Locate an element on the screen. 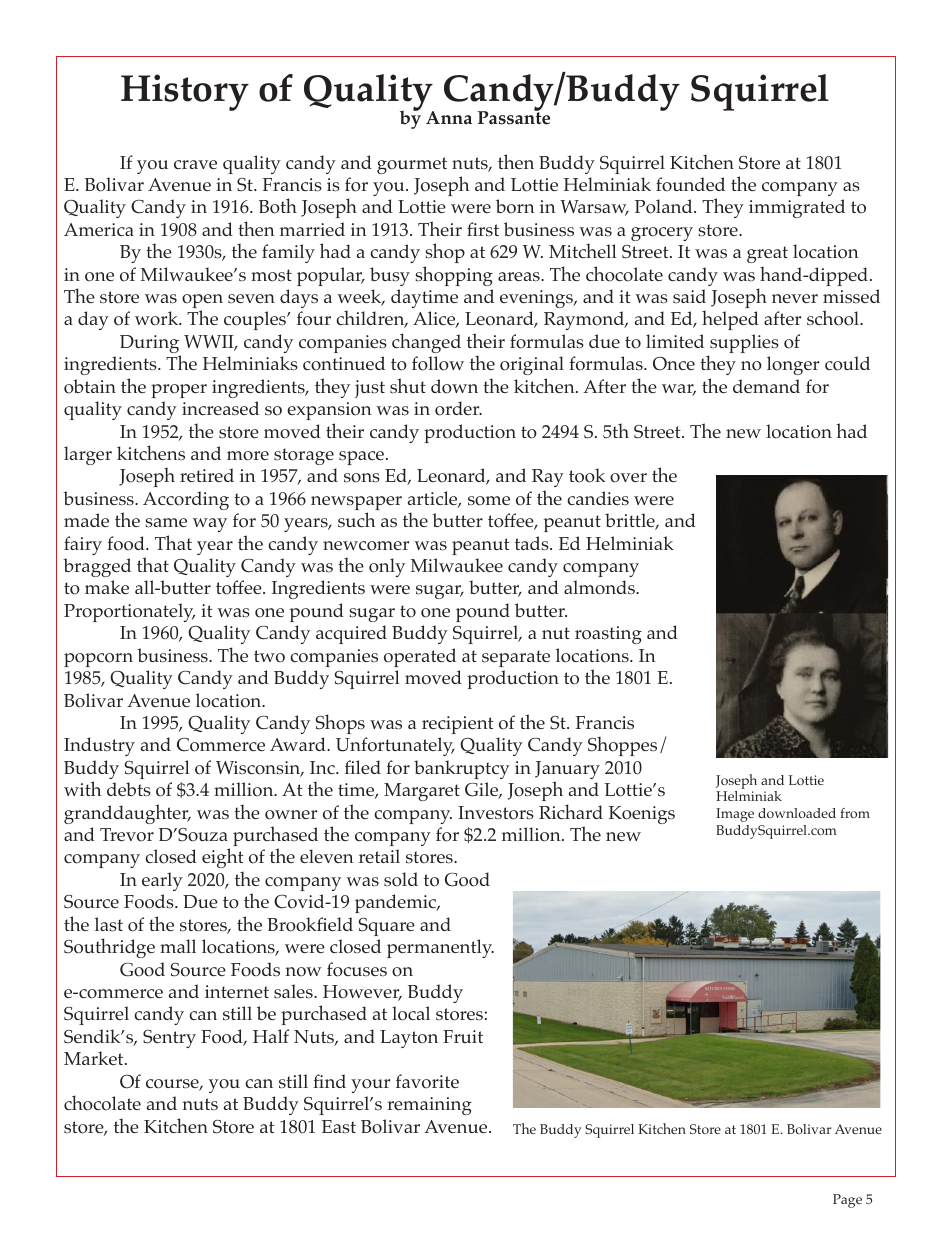 The width and height of the screenshot is (952, 1233). demand is located at coordinates (766, 386).
